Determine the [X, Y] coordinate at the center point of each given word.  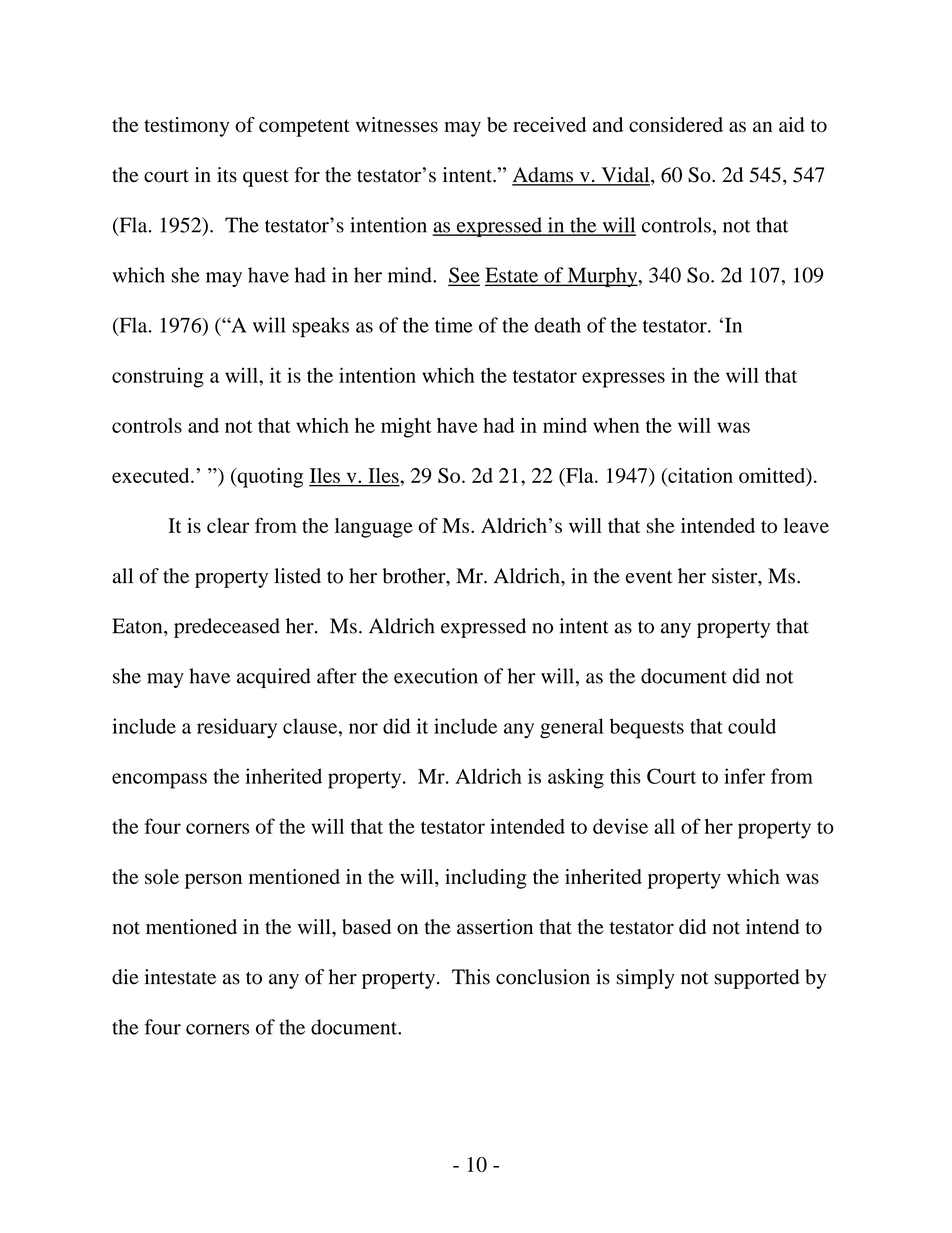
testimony [186, 127]
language [374, 528]
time [454, 325]
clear [228, 525]
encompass [159, 781]
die [125, 977]
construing [158, 377]
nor [363, 728]
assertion [495, 927]
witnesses [397, 125]
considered [676, 125]
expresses [623, 380]
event [649, 577]
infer [744, 776]
